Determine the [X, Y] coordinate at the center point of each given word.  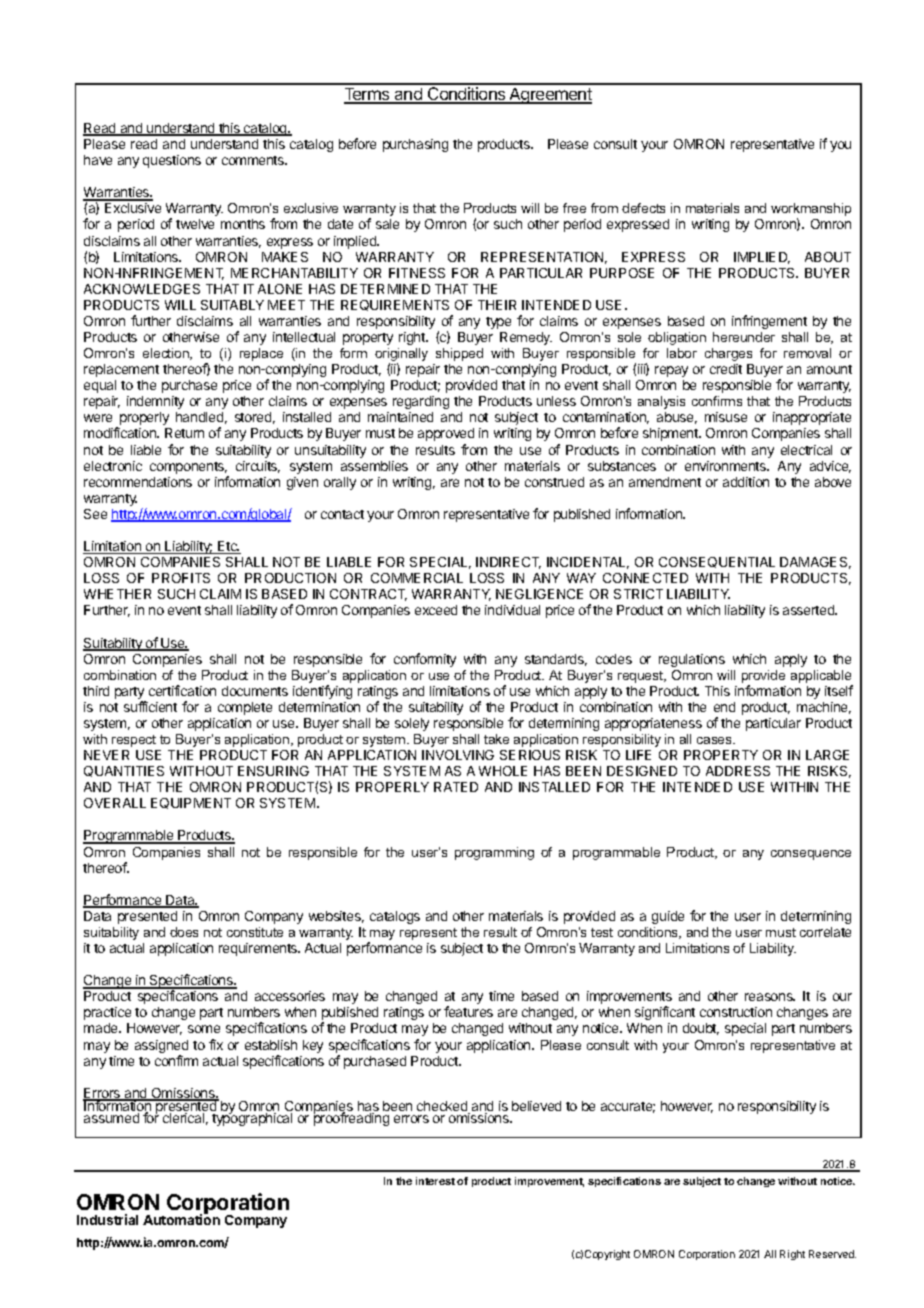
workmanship [811, 211]
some [204, 1029]
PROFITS [181, 578]
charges [728, 354]
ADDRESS [738, 771]
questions [172, 161]
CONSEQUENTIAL [717, 562]
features [468, 1011]
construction [736, 1012]
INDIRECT [508, 563]
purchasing [415, 145]
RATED [456, 787]
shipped [459, 354]
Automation [181, 1218]
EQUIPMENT [191, 803]
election [167, 354]
